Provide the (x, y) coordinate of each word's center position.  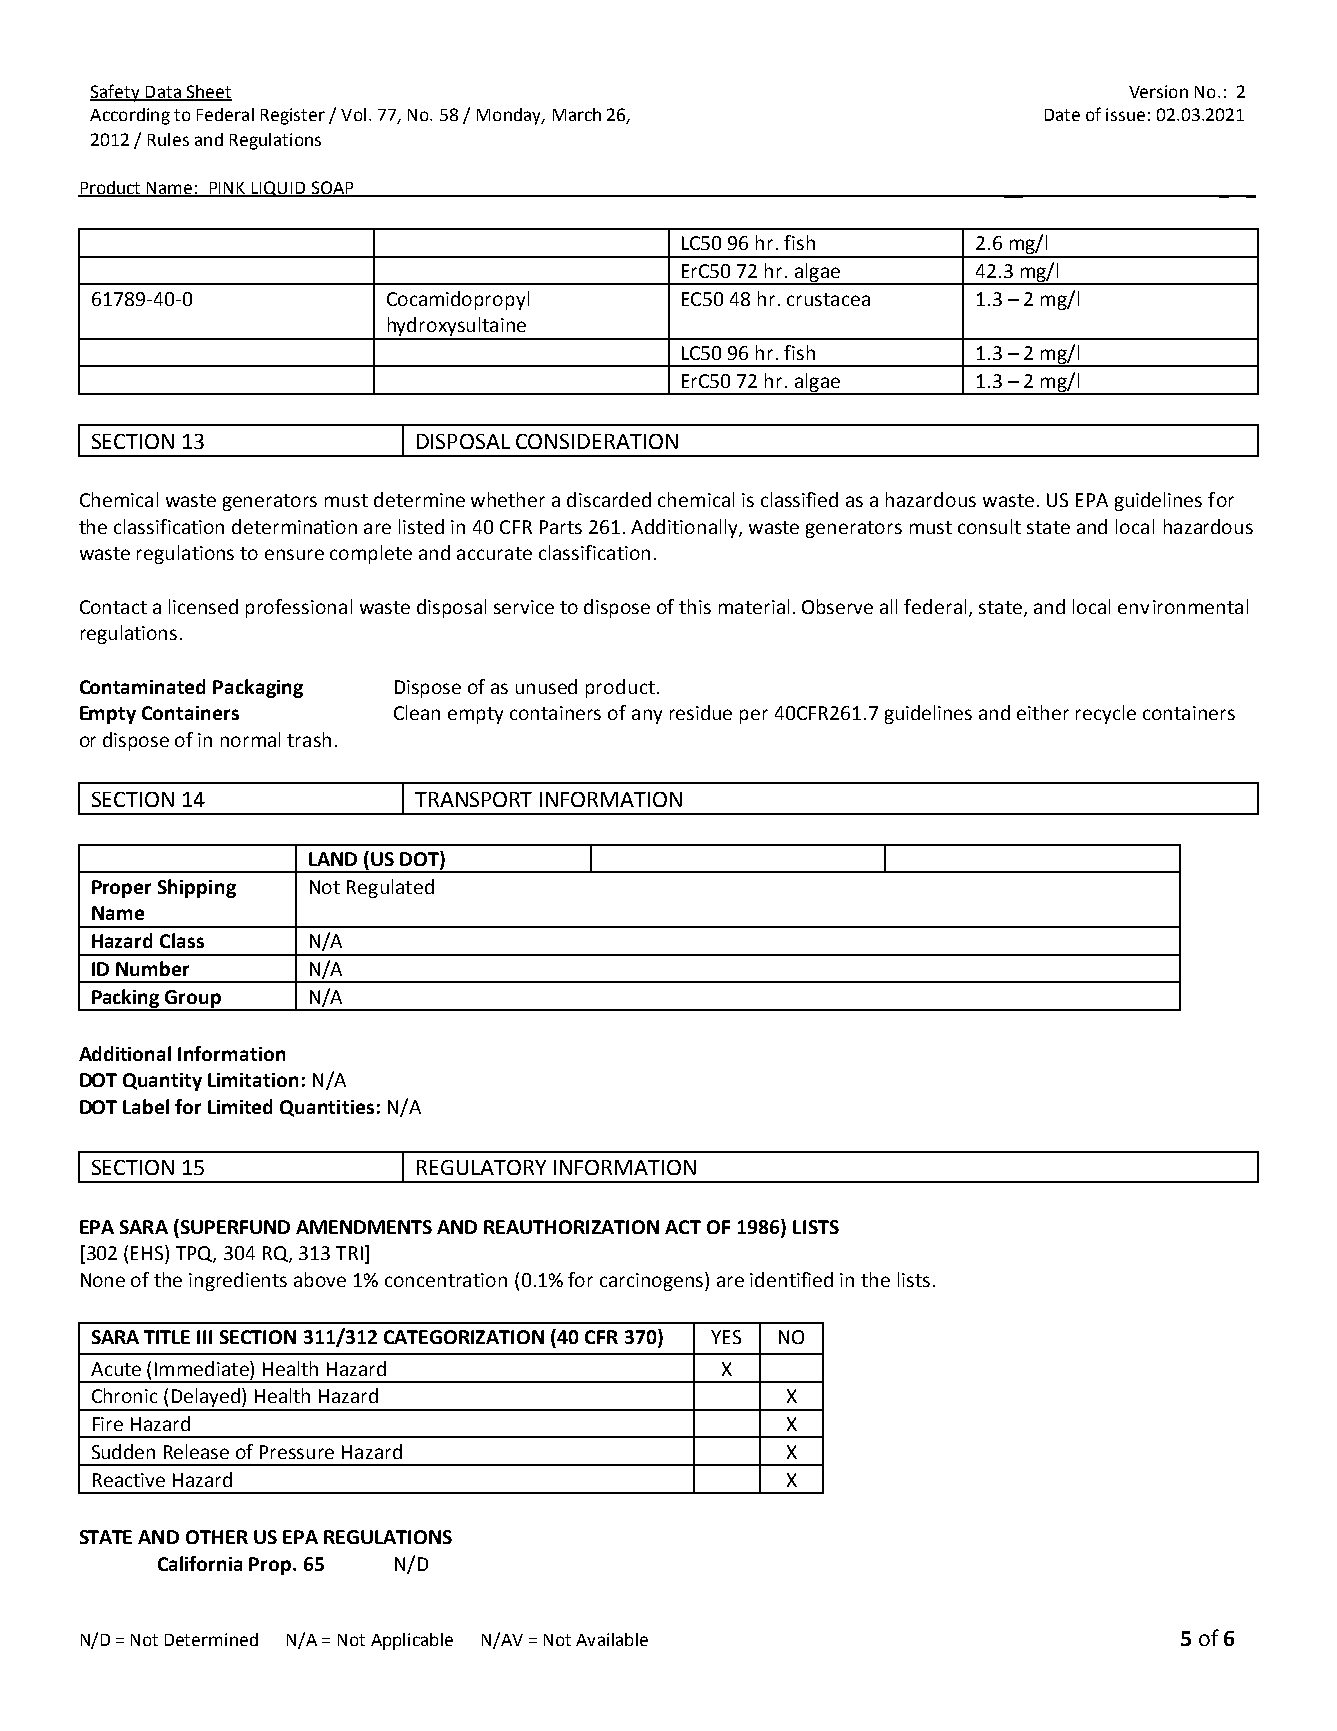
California (200, 1563)
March (577, 114)
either (1043, 712)
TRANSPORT (473, 799)
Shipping (197, 888)
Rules (168, 139)
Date (1062, 115)
